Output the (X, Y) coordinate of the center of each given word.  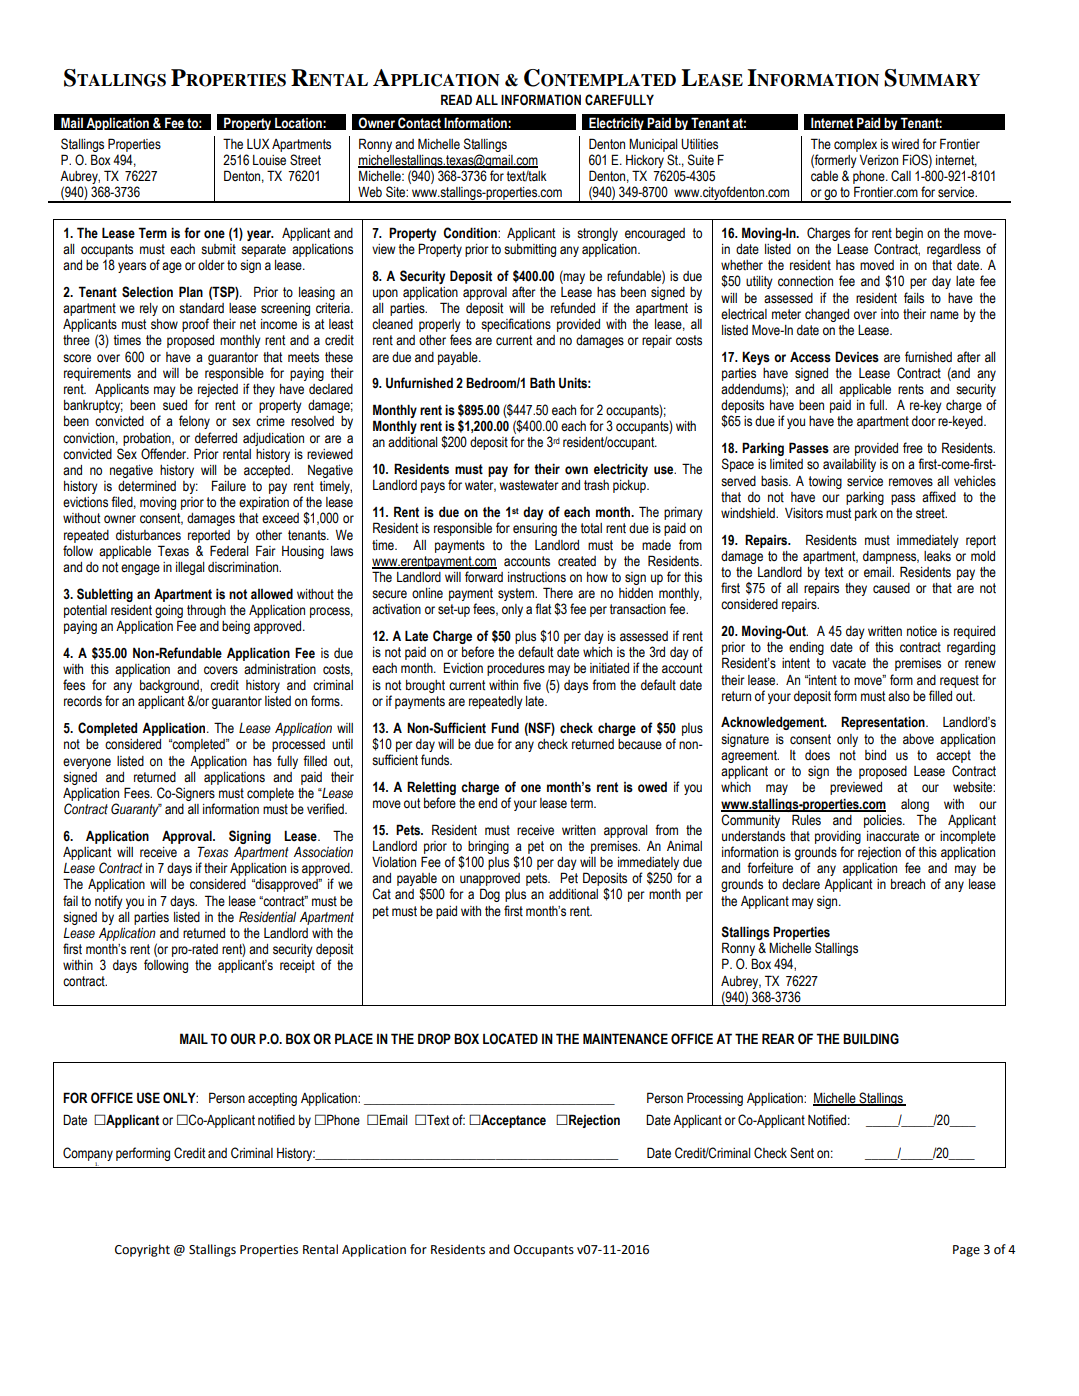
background (170, 688)
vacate (849, 663)
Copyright (142, 1250)
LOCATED (510, 1039)
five (532, 684)
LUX (258, 144)
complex (855, 145)
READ (456, 99)
